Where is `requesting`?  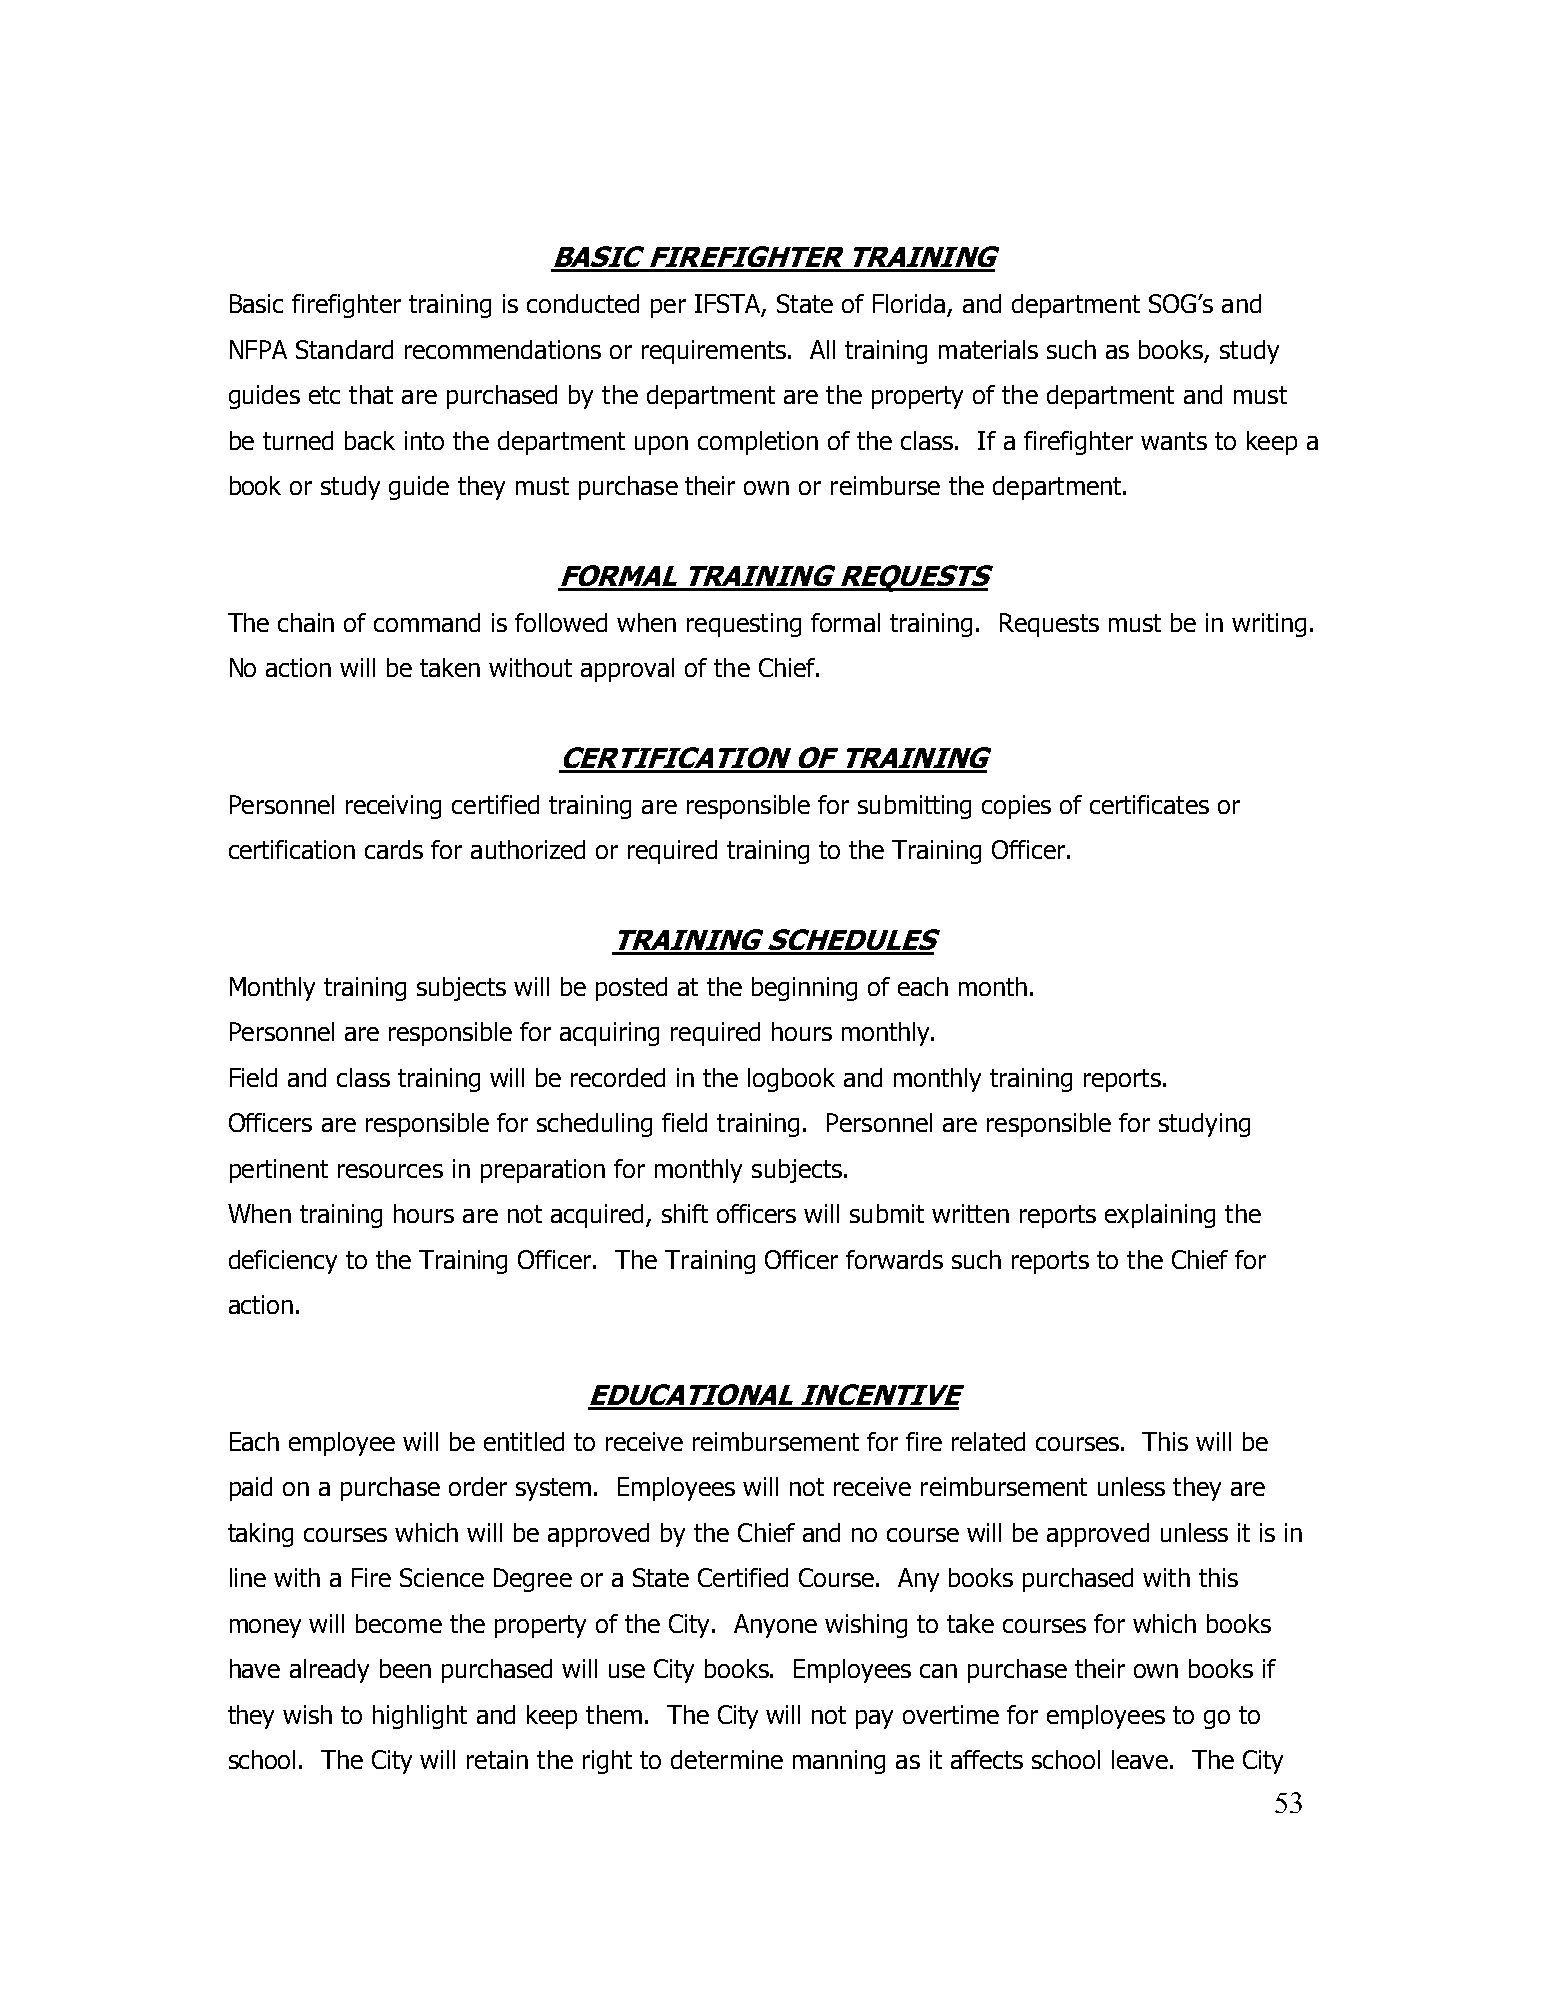
requesting is located at coordinates (744, 625).
